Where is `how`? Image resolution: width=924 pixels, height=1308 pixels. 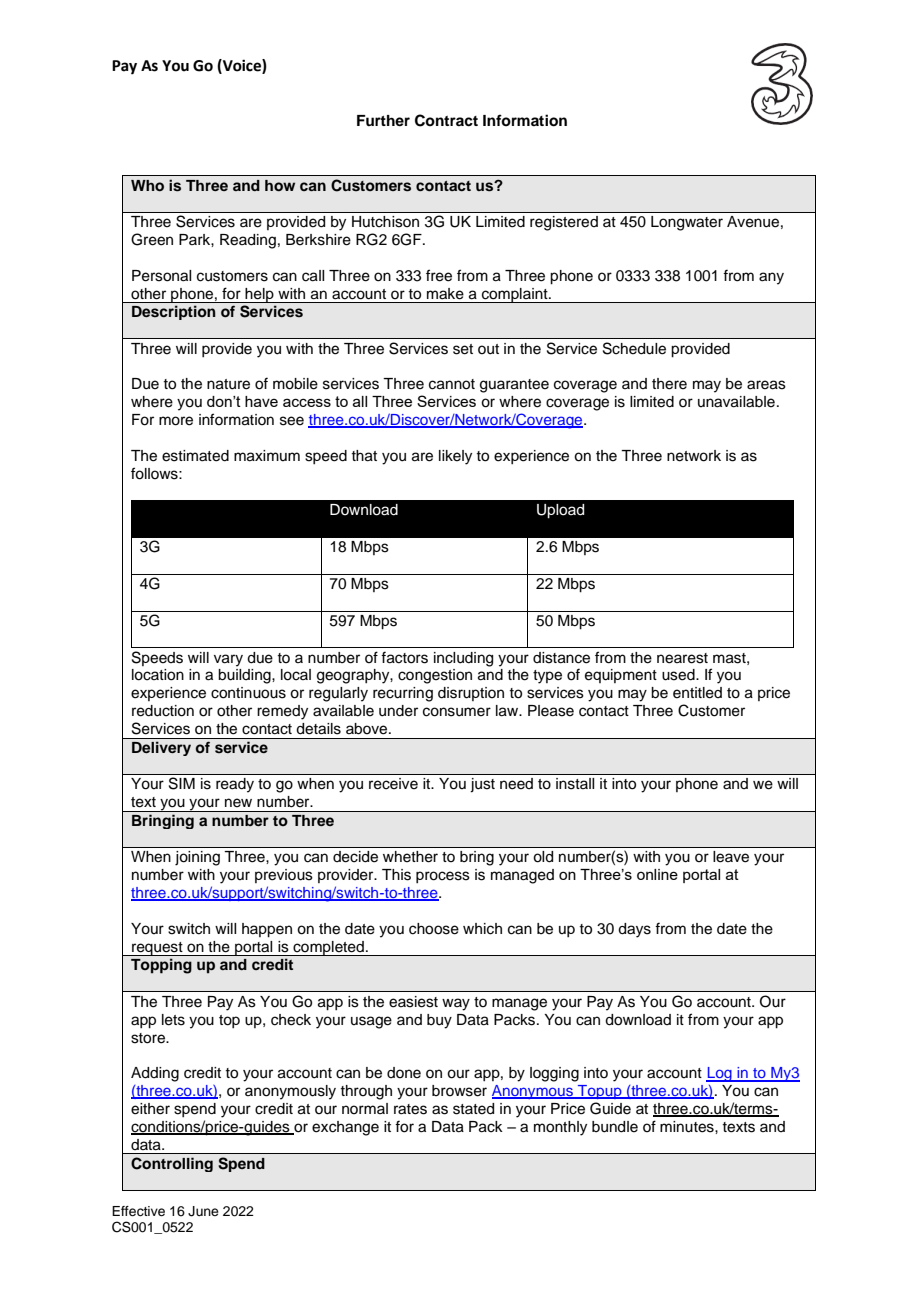
how is located at coordinates (280, 186).
